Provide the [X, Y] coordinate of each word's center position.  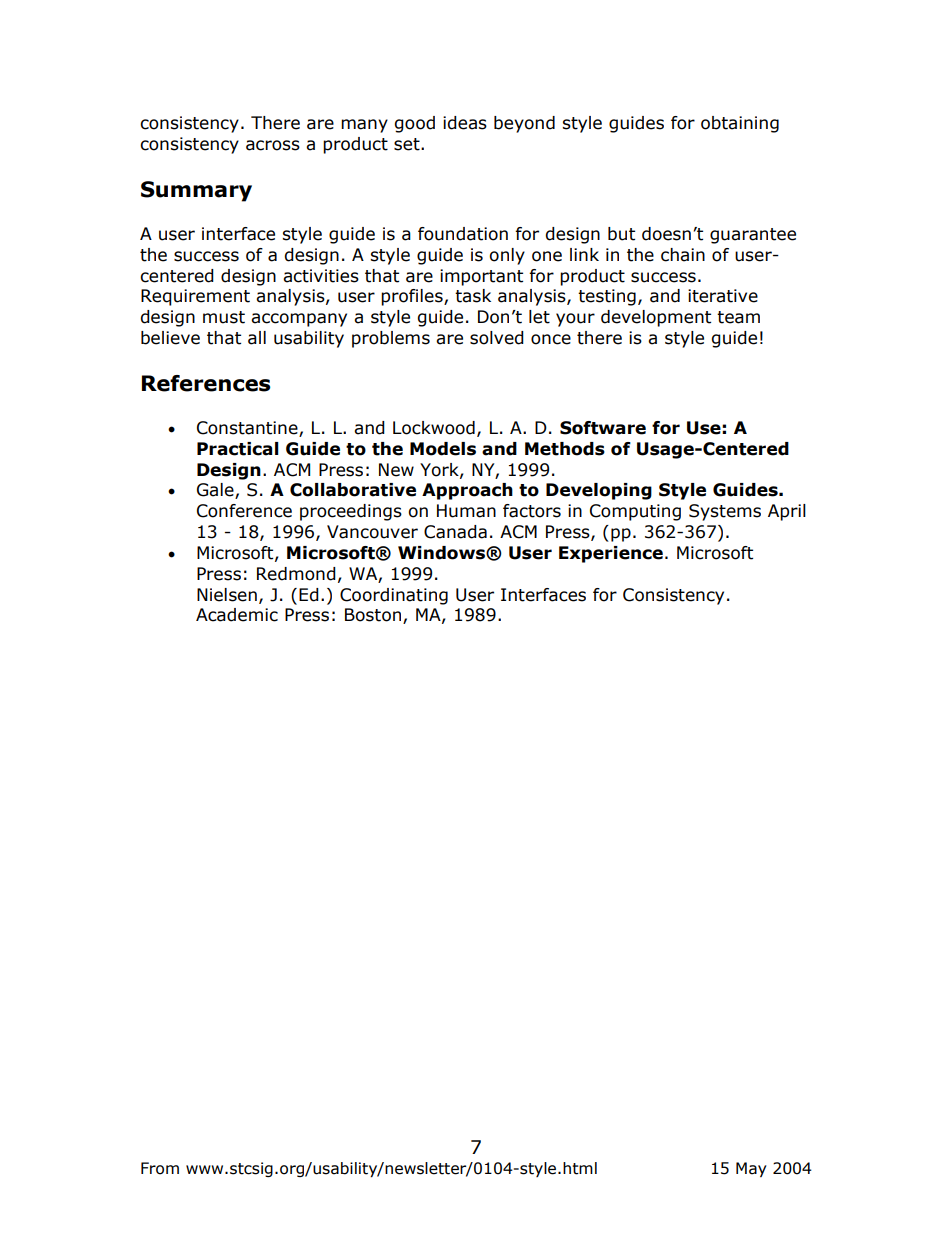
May [751, 1169]
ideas [465, 123]
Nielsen [227, 595]
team [738, 317]
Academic [237, 615]
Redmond [296, 574]
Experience [611, 554]
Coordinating [394, 596]
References [206, 383]
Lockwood [434, 428]
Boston [374, 616]
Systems [725, 512]
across [273, 145]
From [160, 1168]
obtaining [740, 124]
